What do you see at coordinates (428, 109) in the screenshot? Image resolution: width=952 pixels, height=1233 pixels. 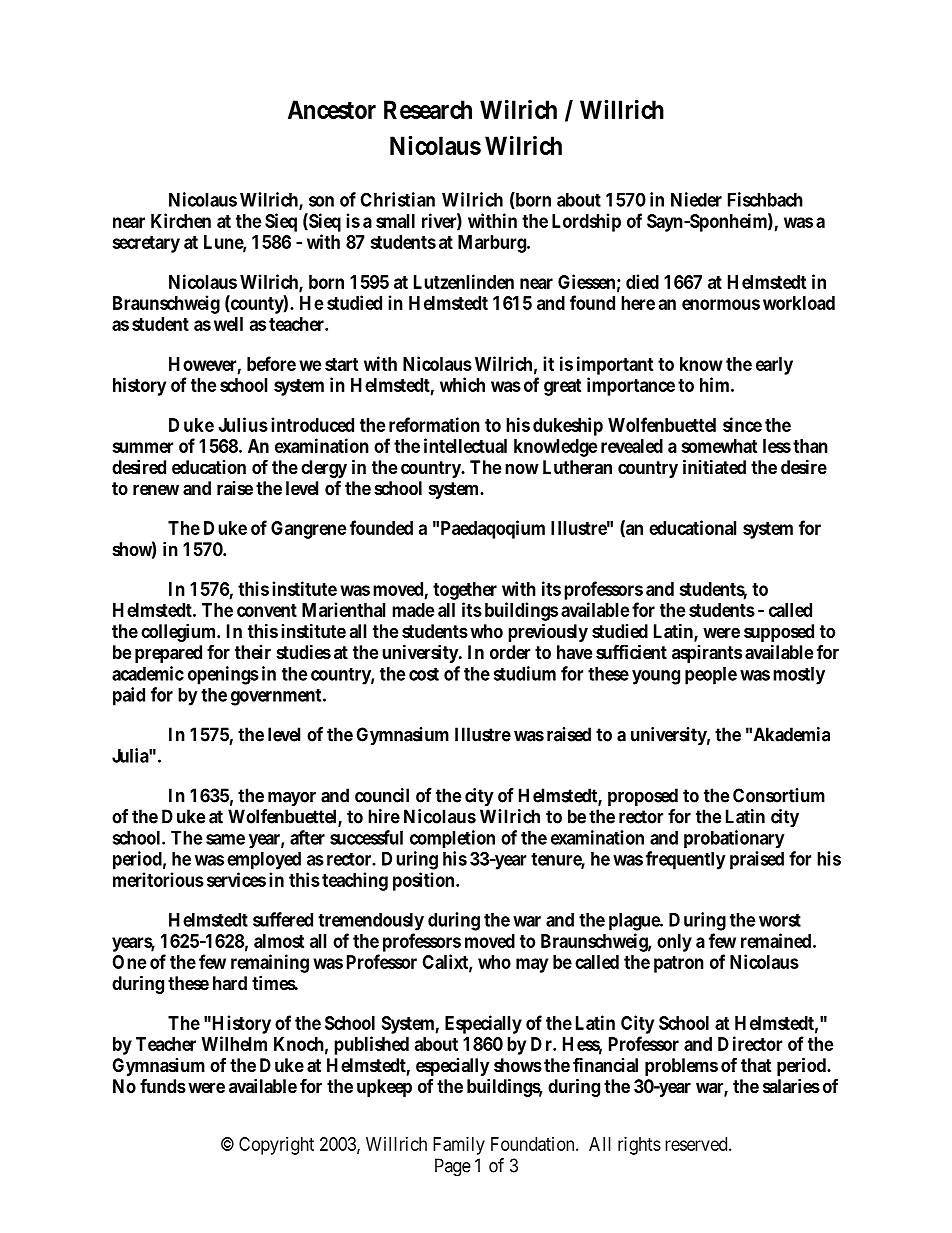 I see `Research` at bounding box center [428, 109].
